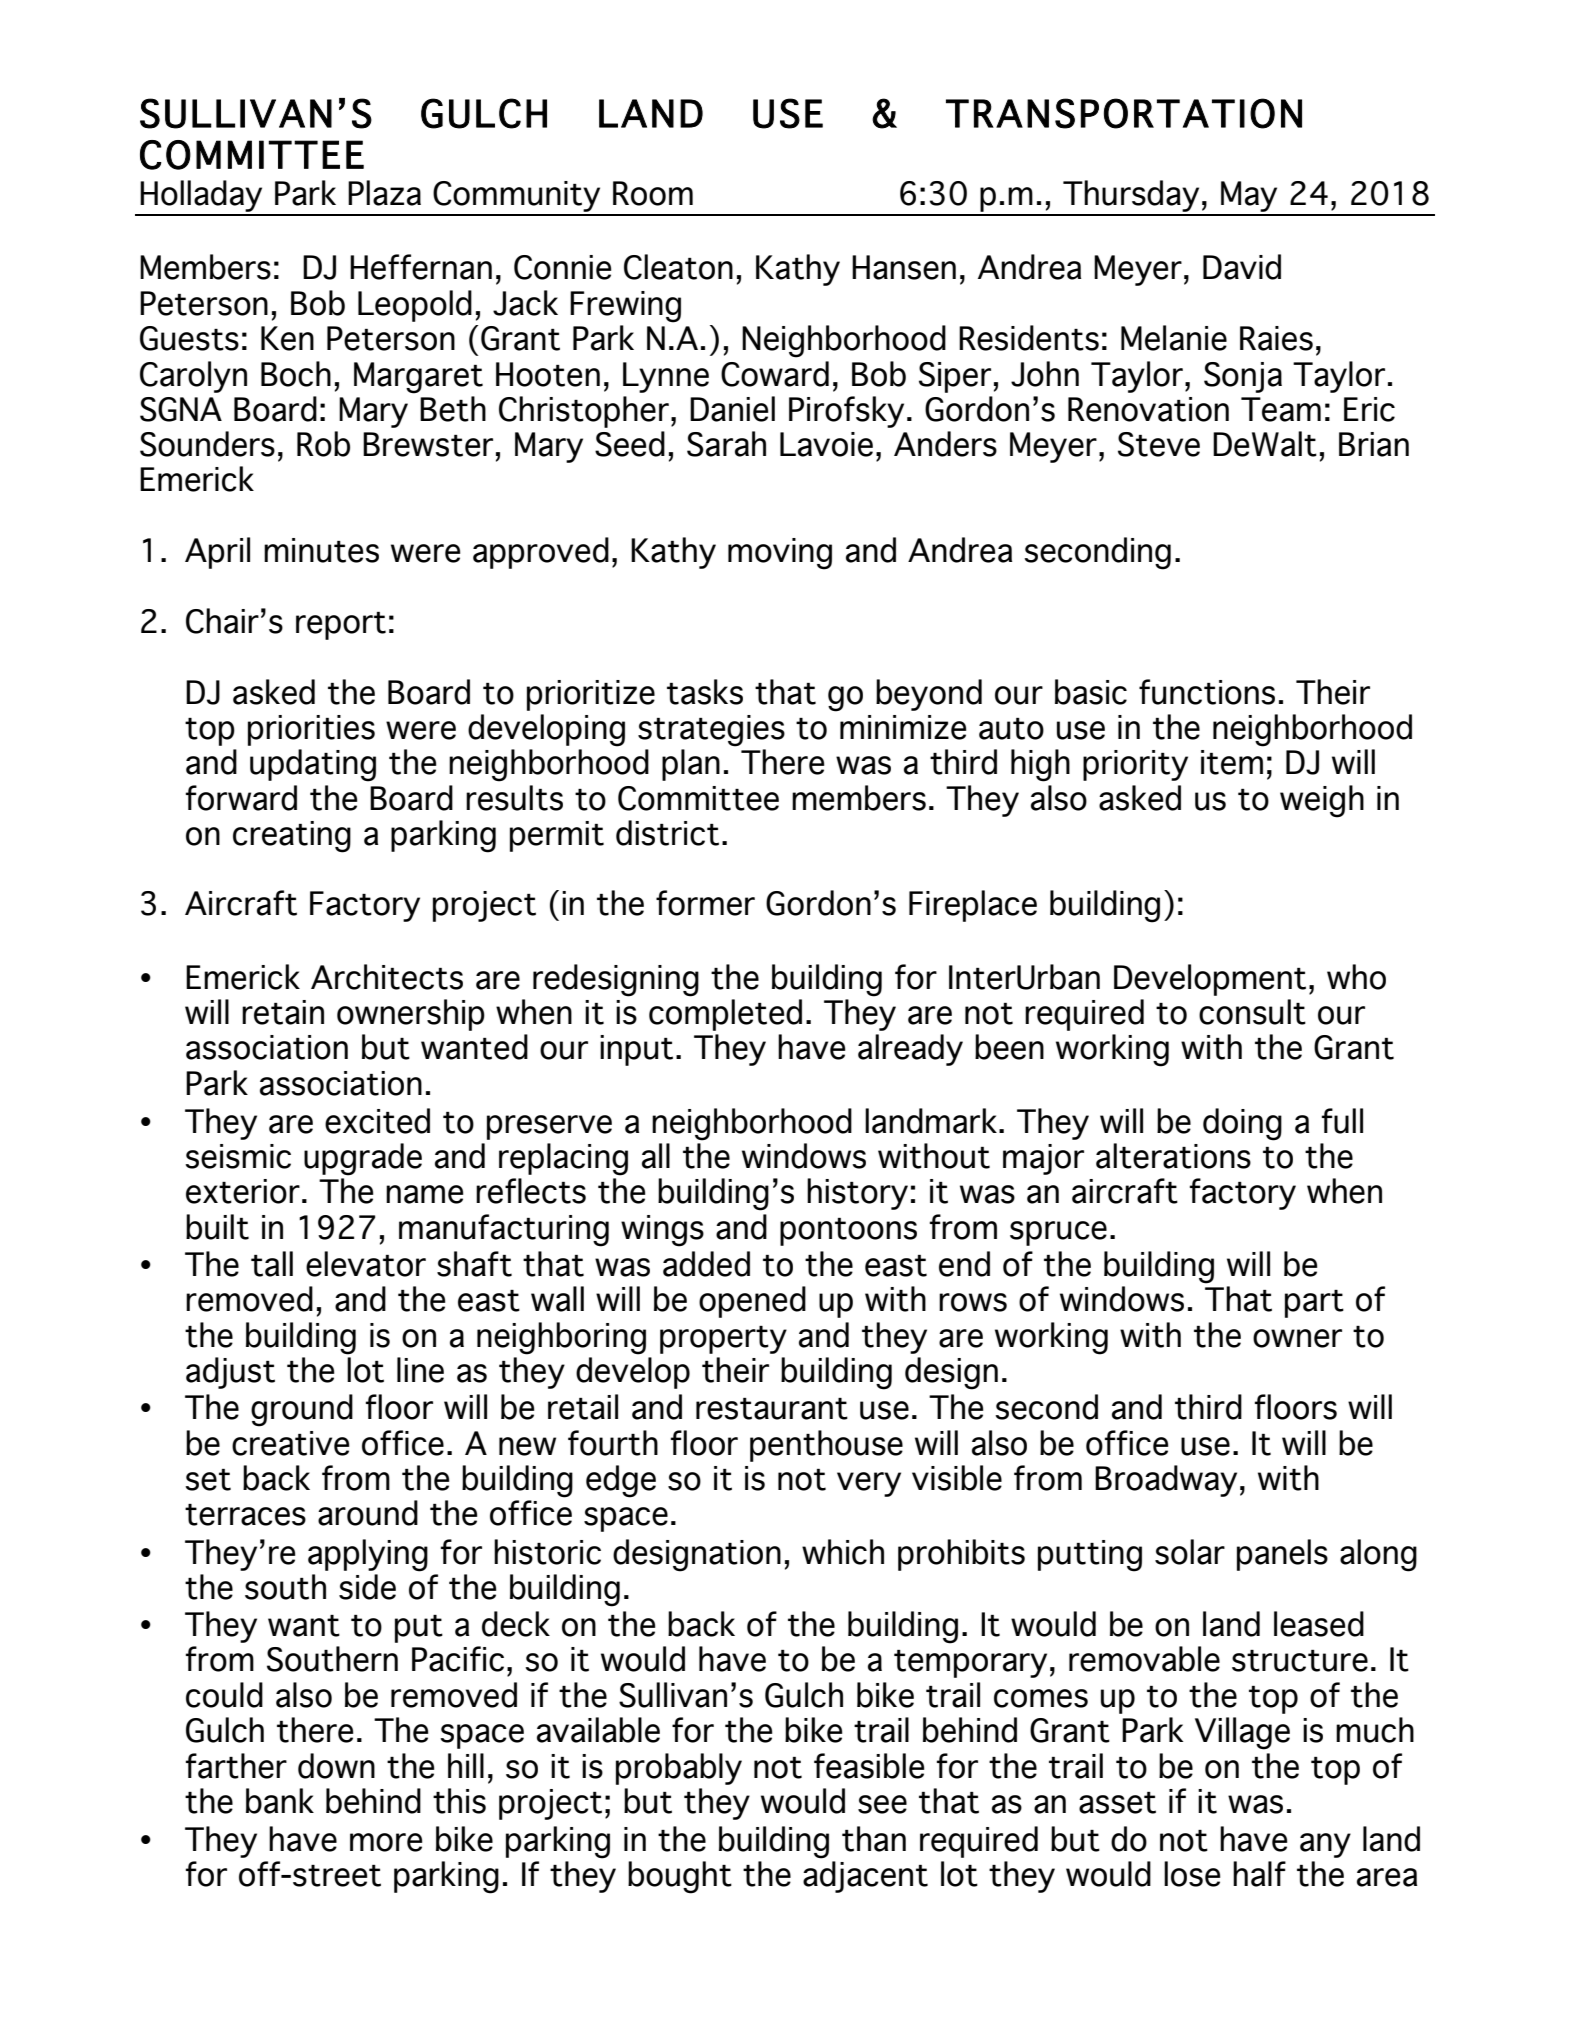 Image resolution: width=1569 pixels, height=2031 pixels. What do you see at coordinates (772, 1409) in the screenshot?
I see `restaurant` at bounding box center [772, 1409].
